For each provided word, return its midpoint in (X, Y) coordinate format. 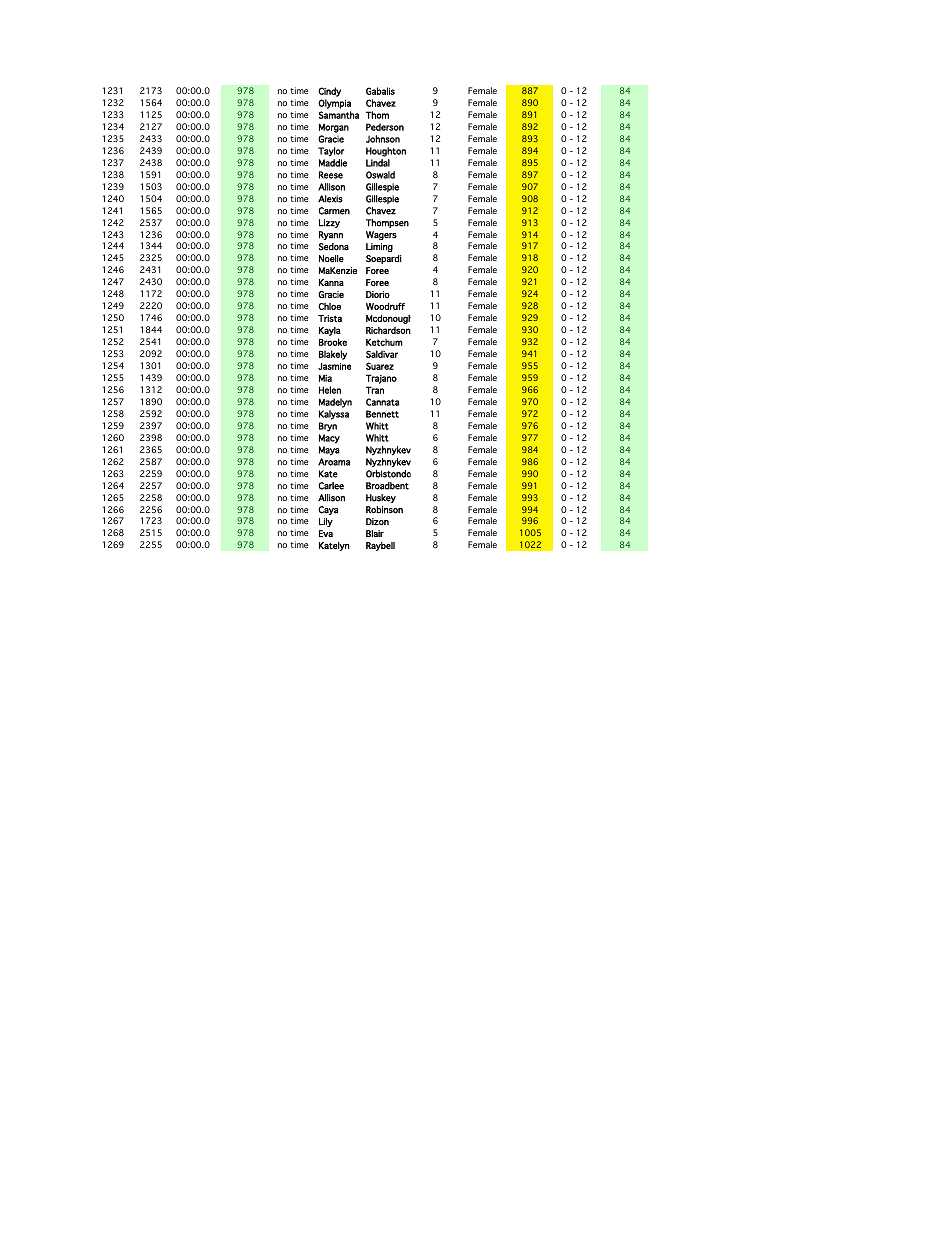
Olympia (334, 104)
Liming (379, 247)
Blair (375, 533)
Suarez (380, 366)
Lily (326, 522)
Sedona (334, 247)
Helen (330, 390)
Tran (375, 390)
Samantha (339, 115)
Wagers (381, 235)
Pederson (385, 127)
